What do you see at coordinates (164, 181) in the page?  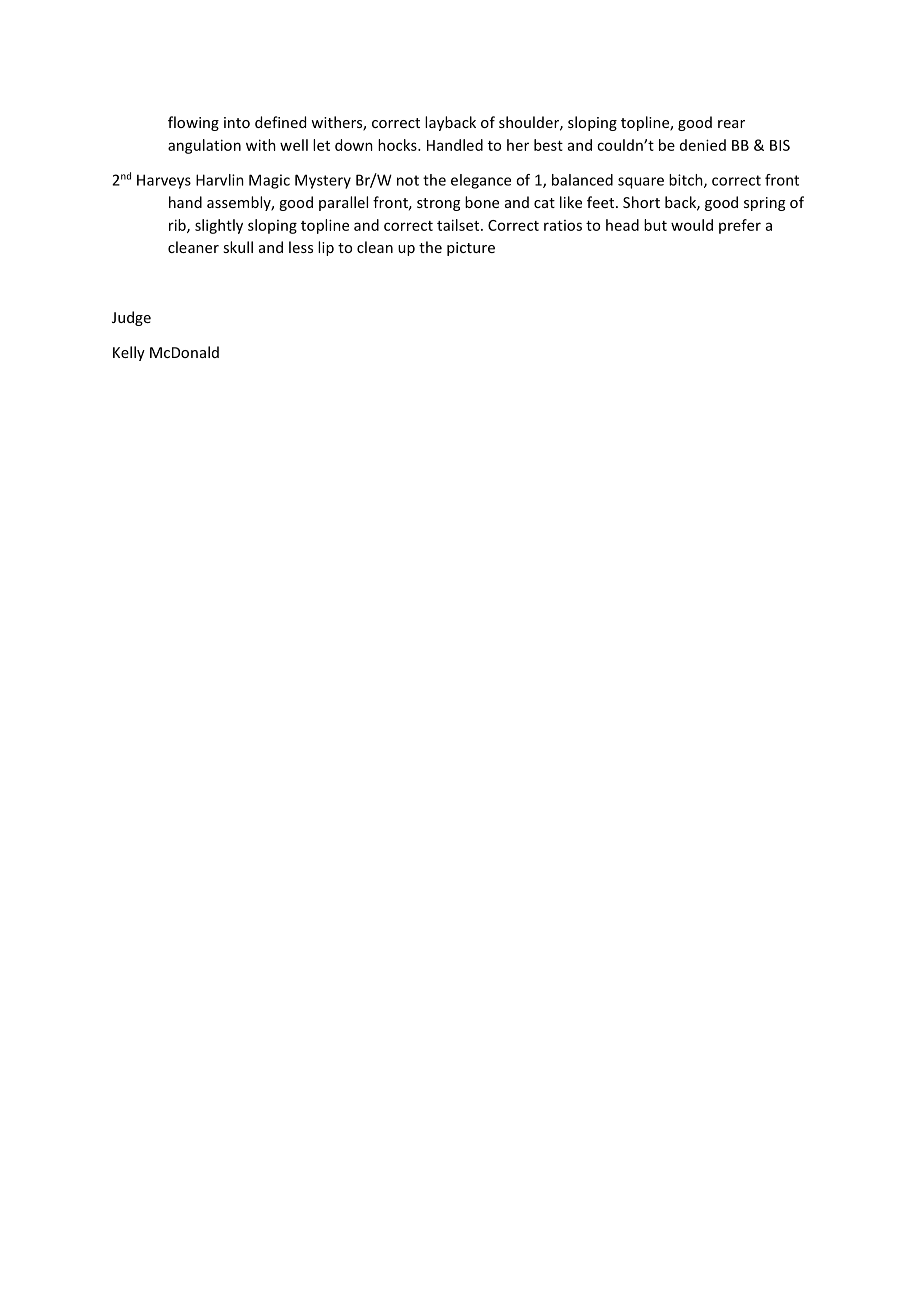 I see `Harveys` at bounding box center [164, 181].
